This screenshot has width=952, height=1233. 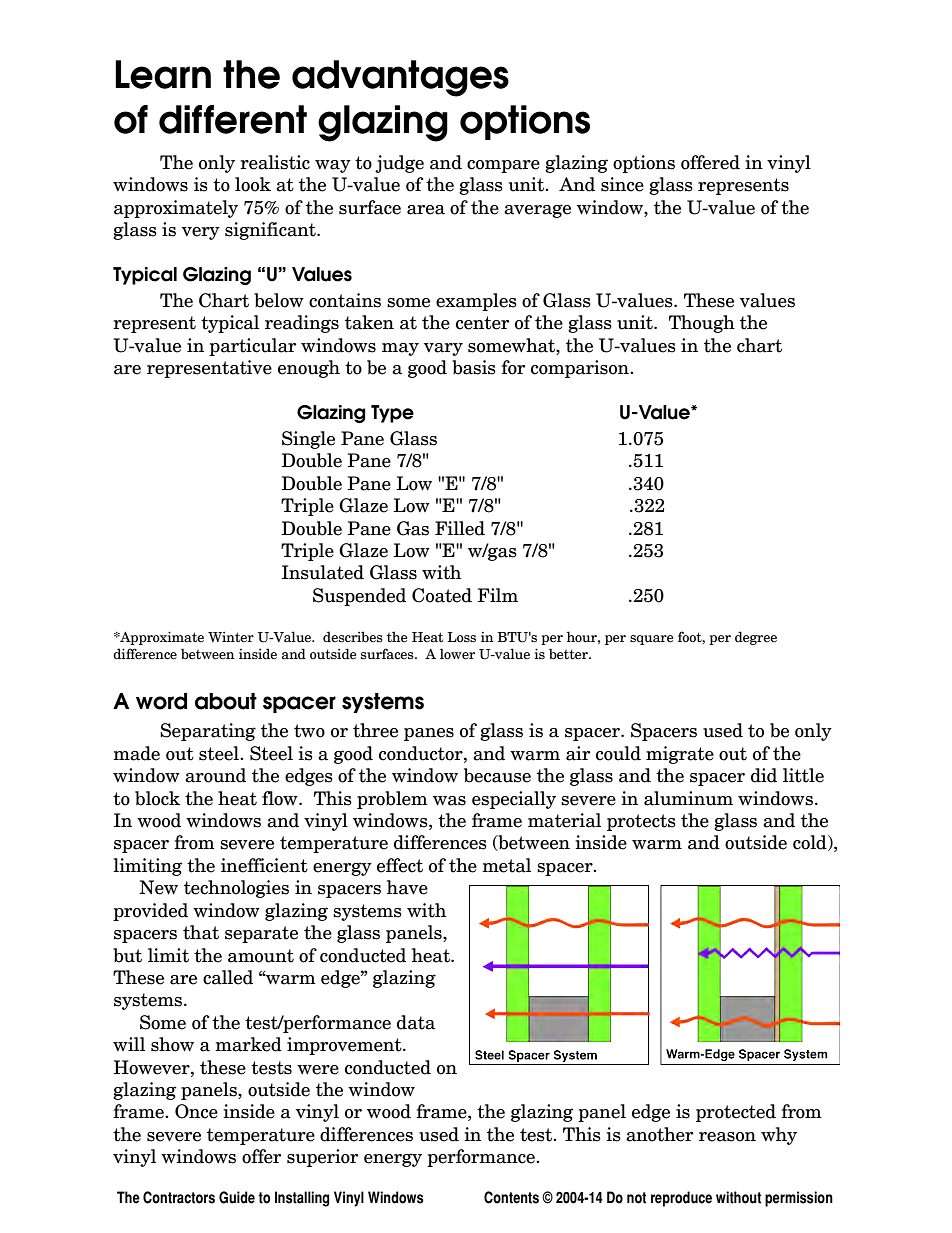 I want to click on advantages, so click(x=400, y=78).
